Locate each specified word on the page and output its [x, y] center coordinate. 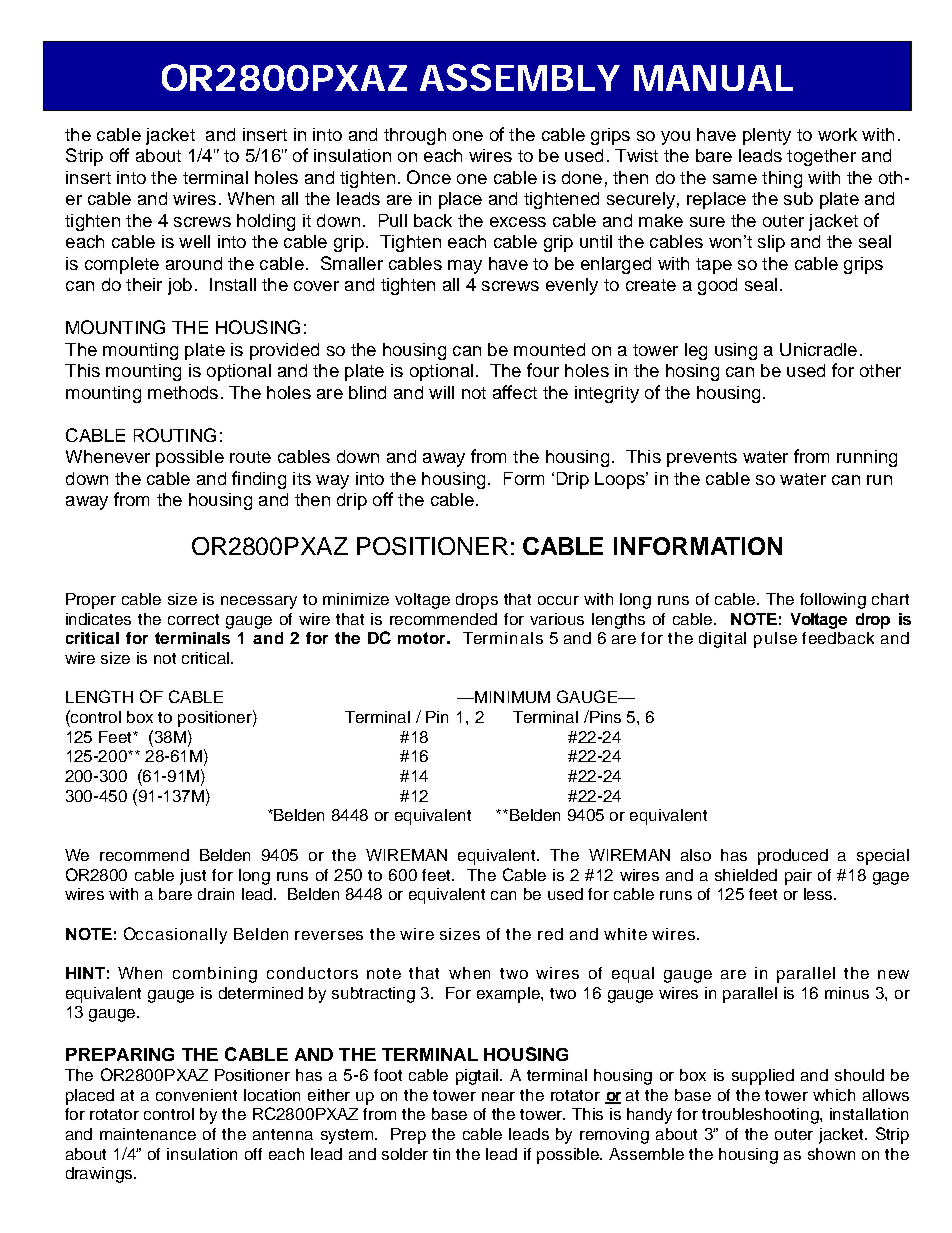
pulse [775, 640]
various [557, 619]
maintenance [148, 1134]
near [498, 1096]
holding [266, 222]
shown [831, 1154]
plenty [767, 136]
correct [193, 619]
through [415, 136]
